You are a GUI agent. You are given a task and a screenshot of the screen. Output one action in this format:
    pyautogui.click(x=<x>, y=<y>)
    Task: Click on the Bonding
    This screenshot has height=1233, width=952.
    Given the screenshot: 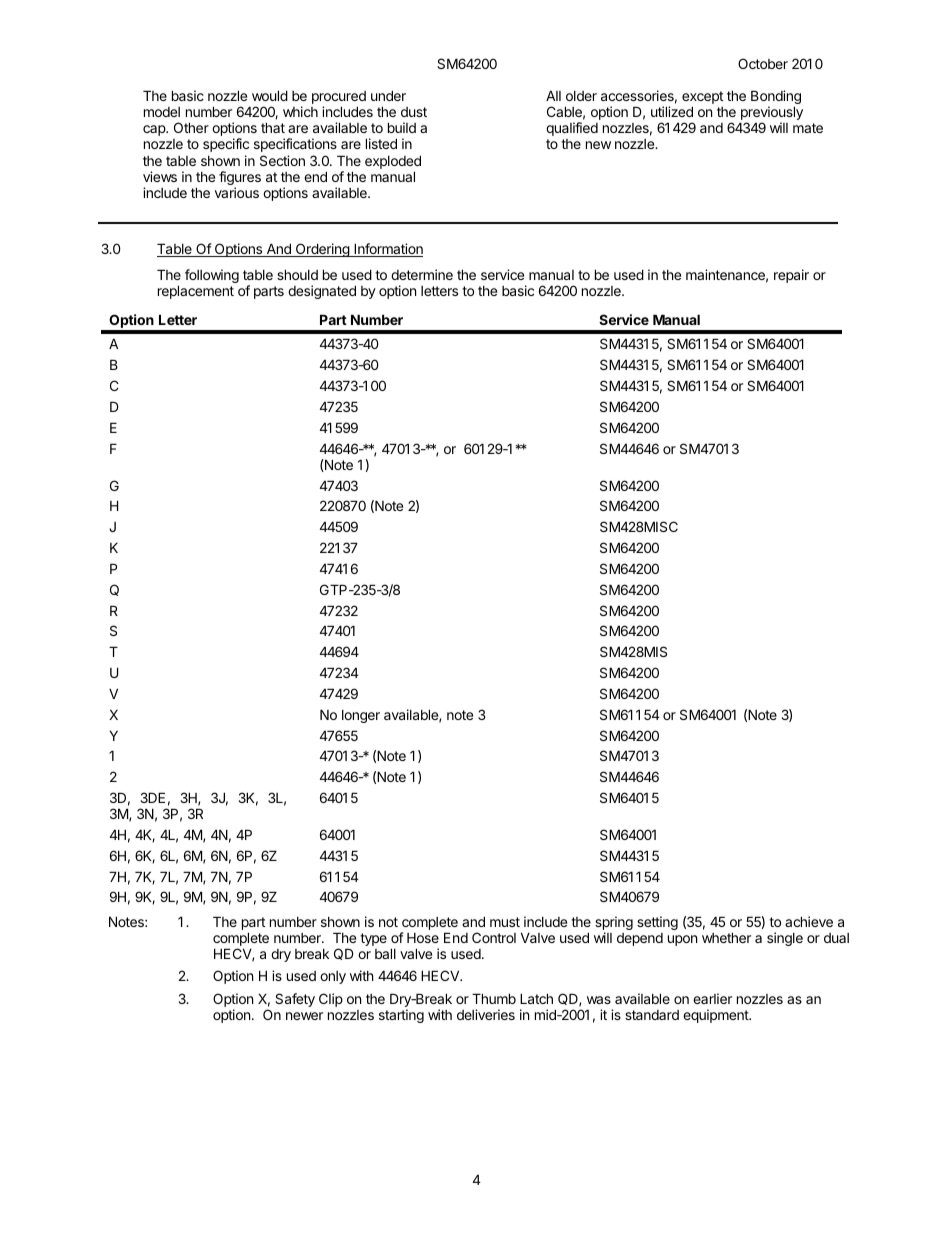 What is the action you would take?
    pyautogui.click(x=776, y=98)
